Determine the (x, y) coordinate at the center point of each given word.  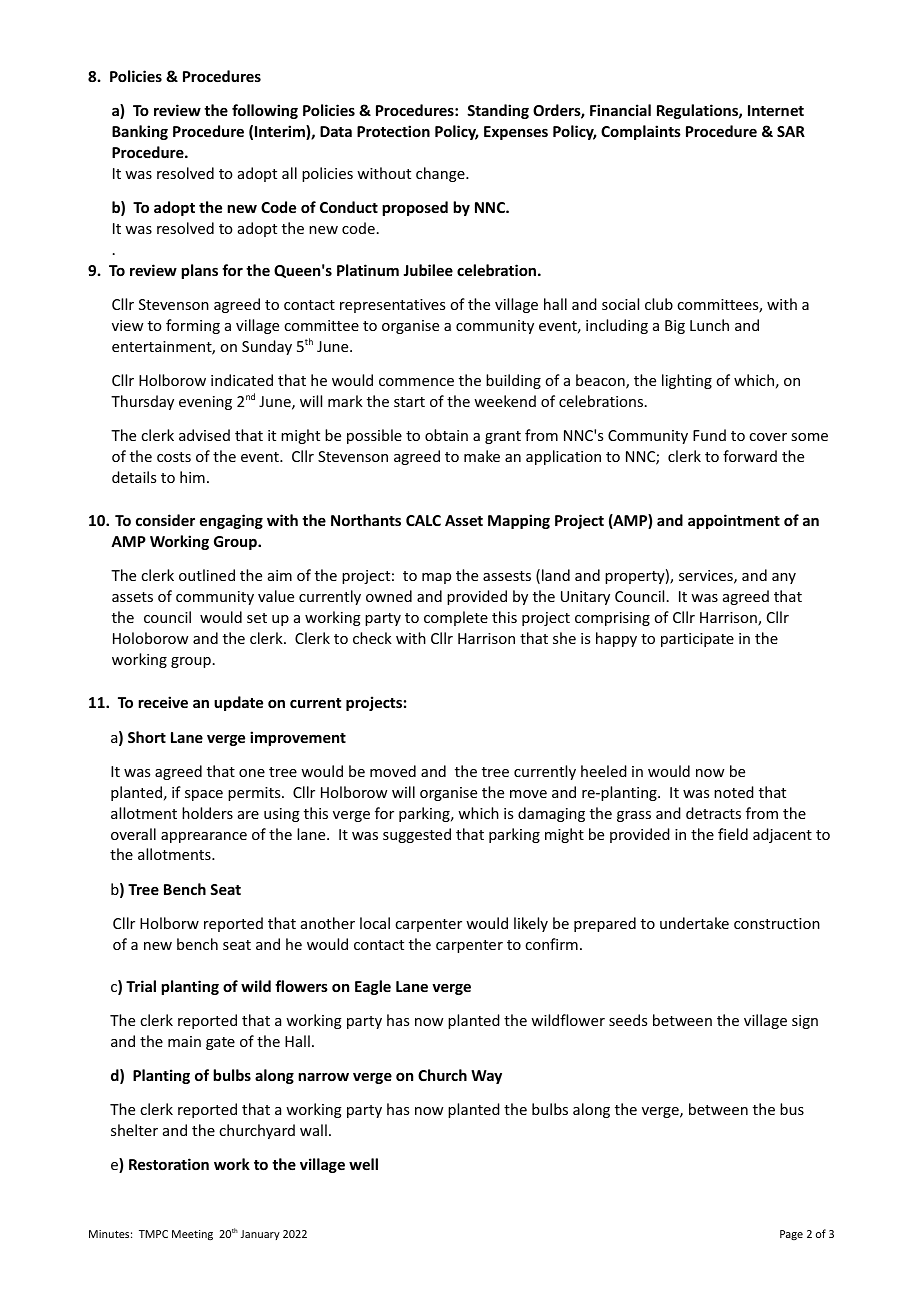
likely (531, 924)
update (238, 703)
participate (697, 640)
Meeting (192, 1235)
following (265, 111)
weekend (505, 401)
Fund (709, 435)
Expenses (516, 133)
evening (205, 403)
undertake (694, 923)
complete (456, 618)
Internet (776, 110)
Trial (141, 986)
